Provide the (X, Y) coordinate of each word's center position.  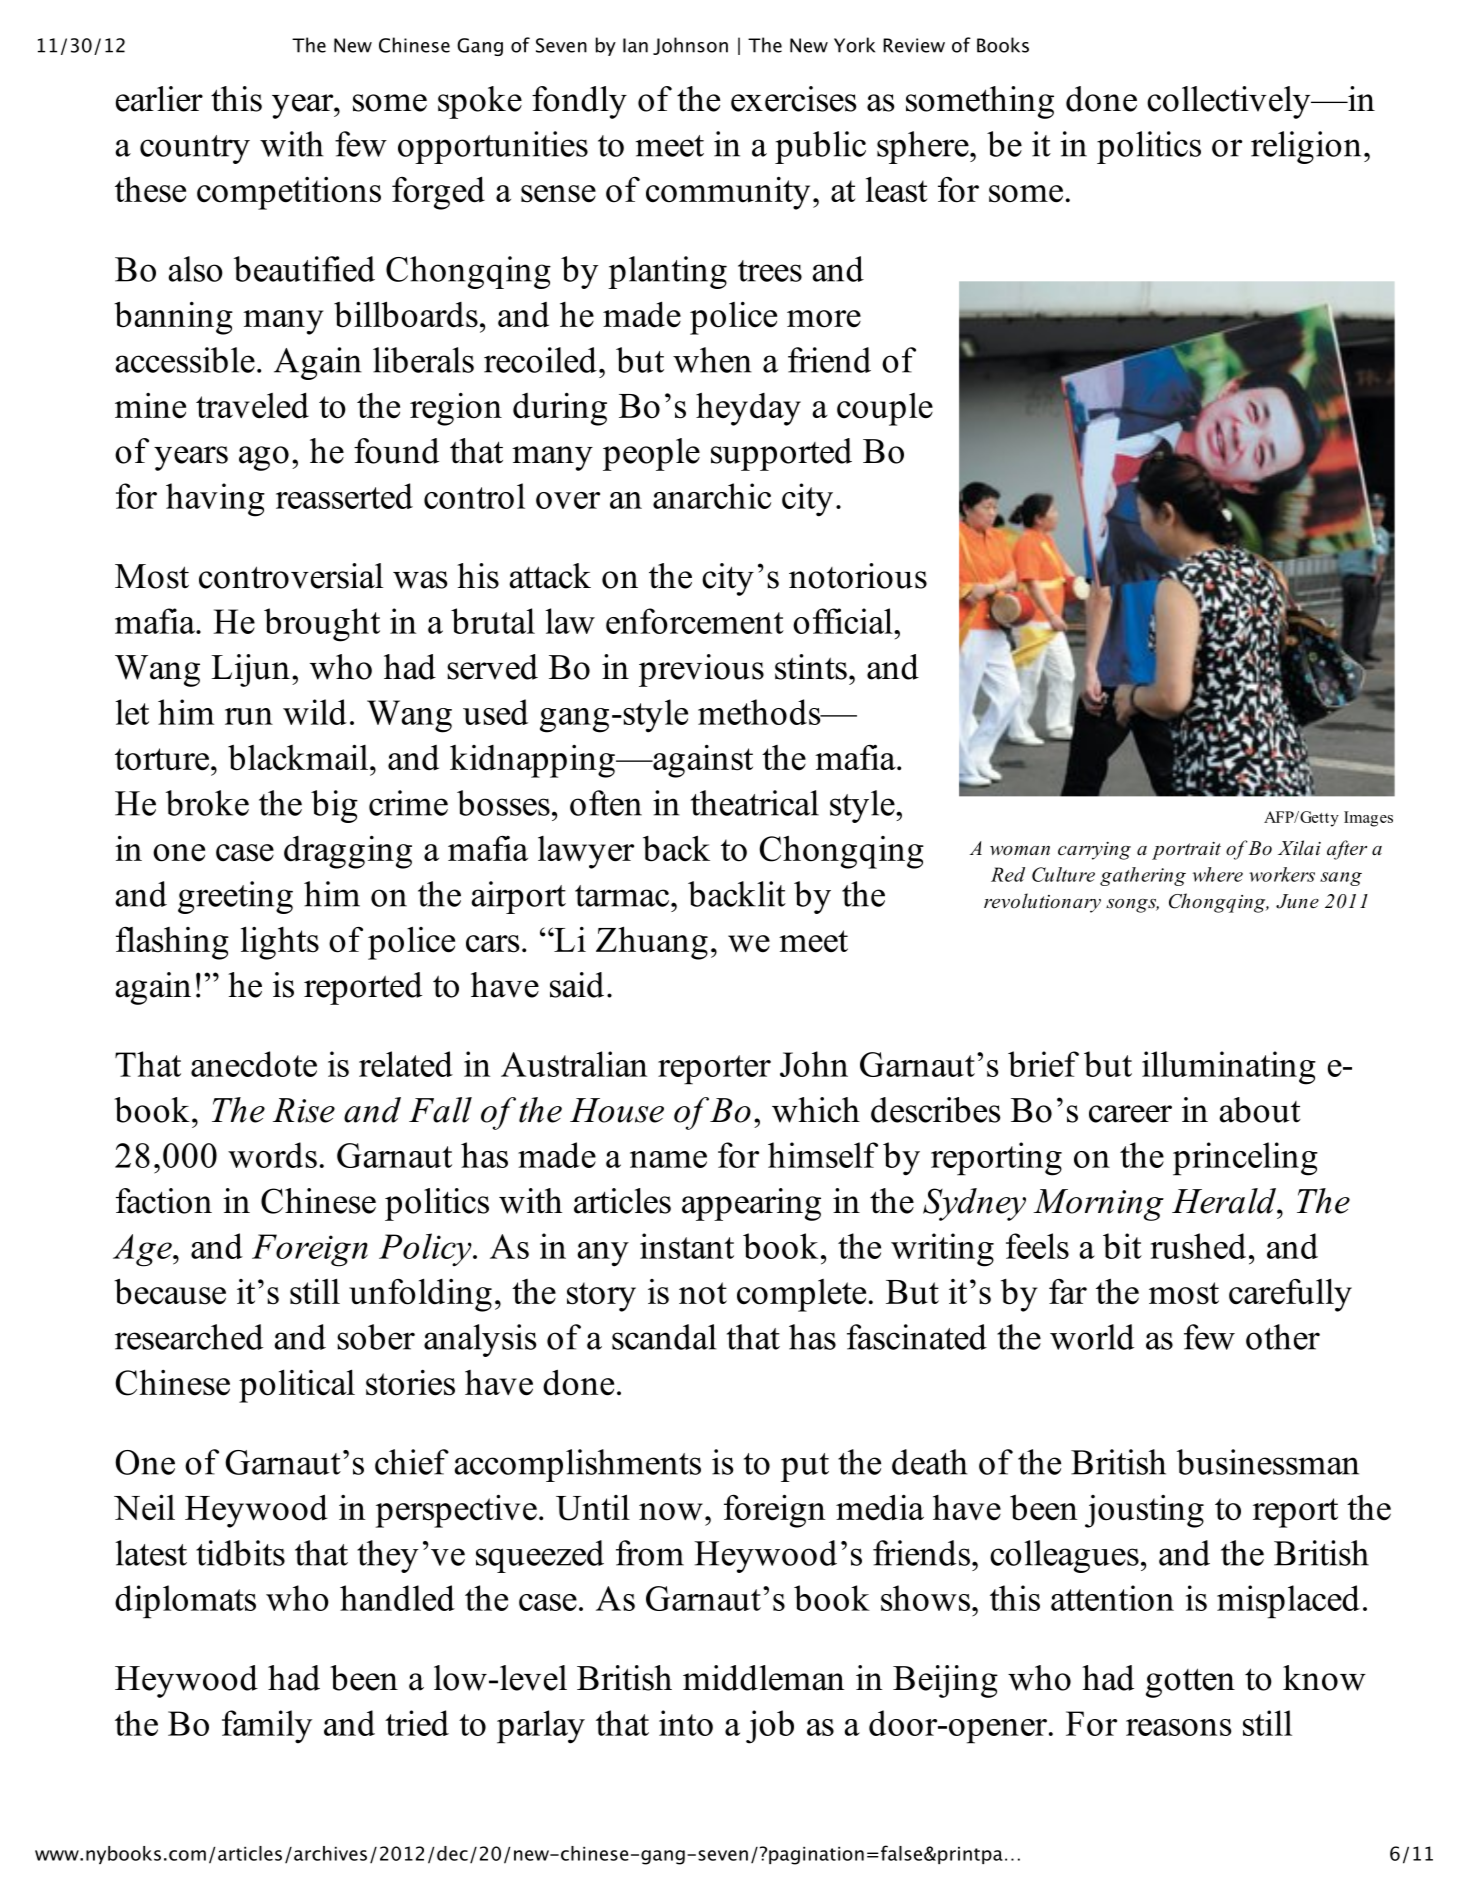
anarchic (712, 496)
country (195, 149)
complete (801, 1295)
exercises (794, 99)
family (267, 1727)
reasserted (344, 496)
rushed (1198, 1246)
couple (885, 409)
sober (376, 1337)
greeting (235, 897)
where (1217, 874)
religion (1306, 147)
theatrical (755, 803)
